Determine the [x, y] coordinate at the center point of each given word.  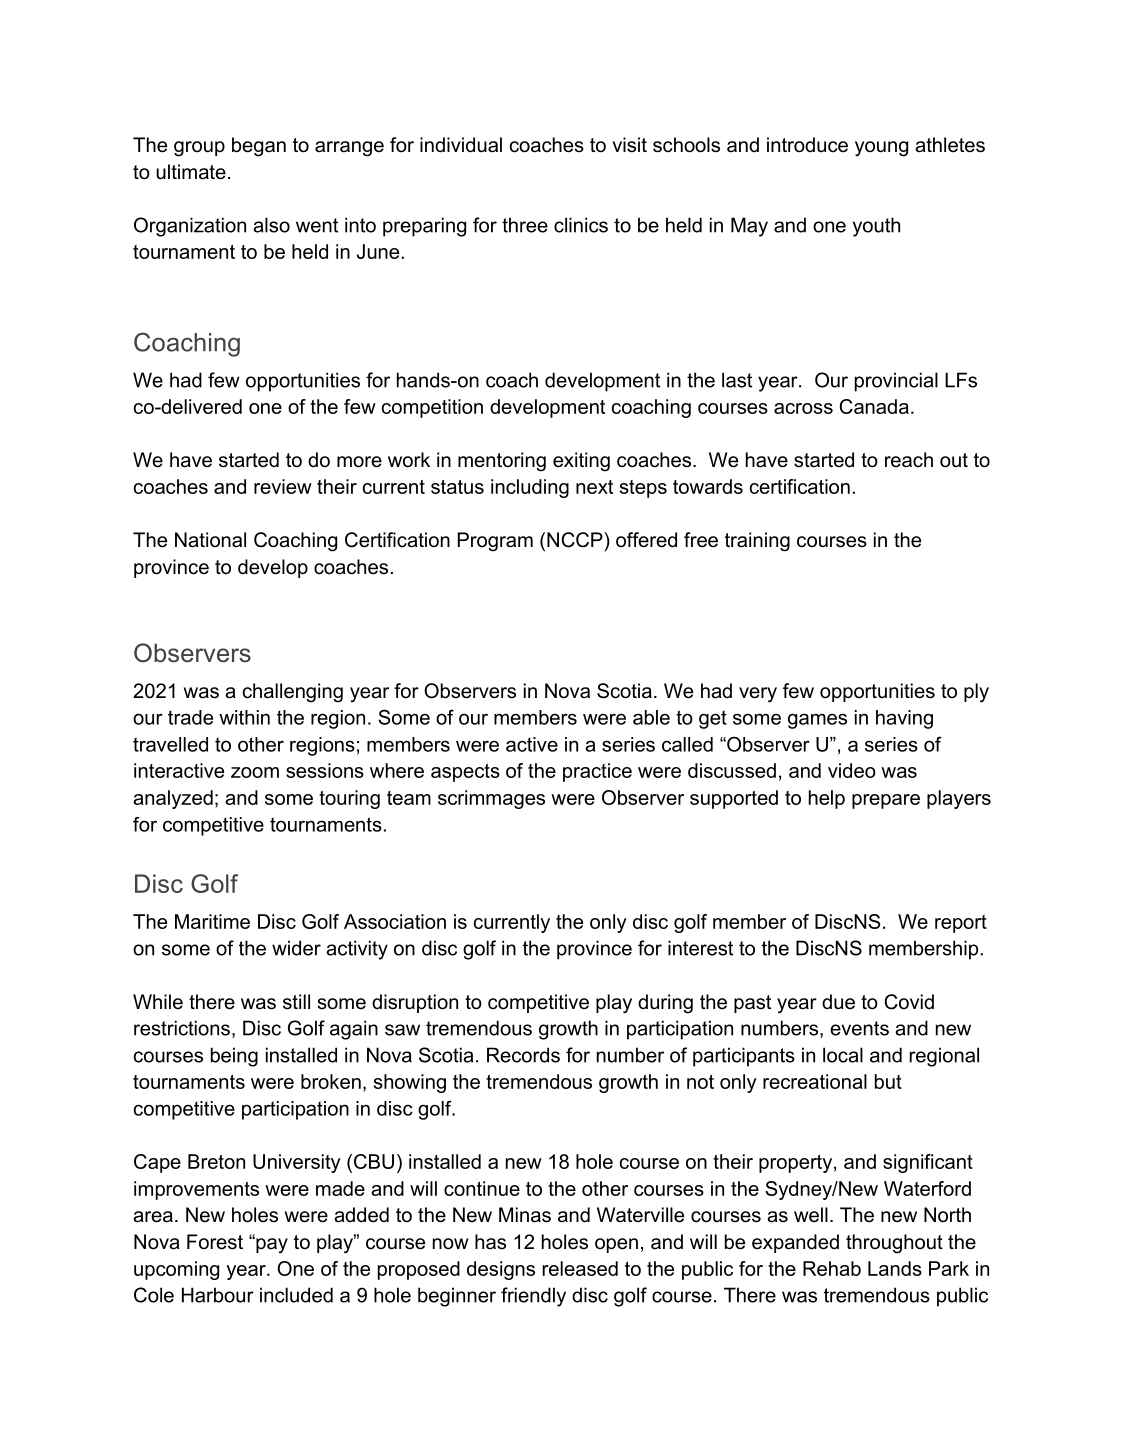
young [881, 149]
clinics [581, 225]
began [259, 147]
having [904, 719]
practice [597, 772]
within [244, 717]
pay [271, 1245]
